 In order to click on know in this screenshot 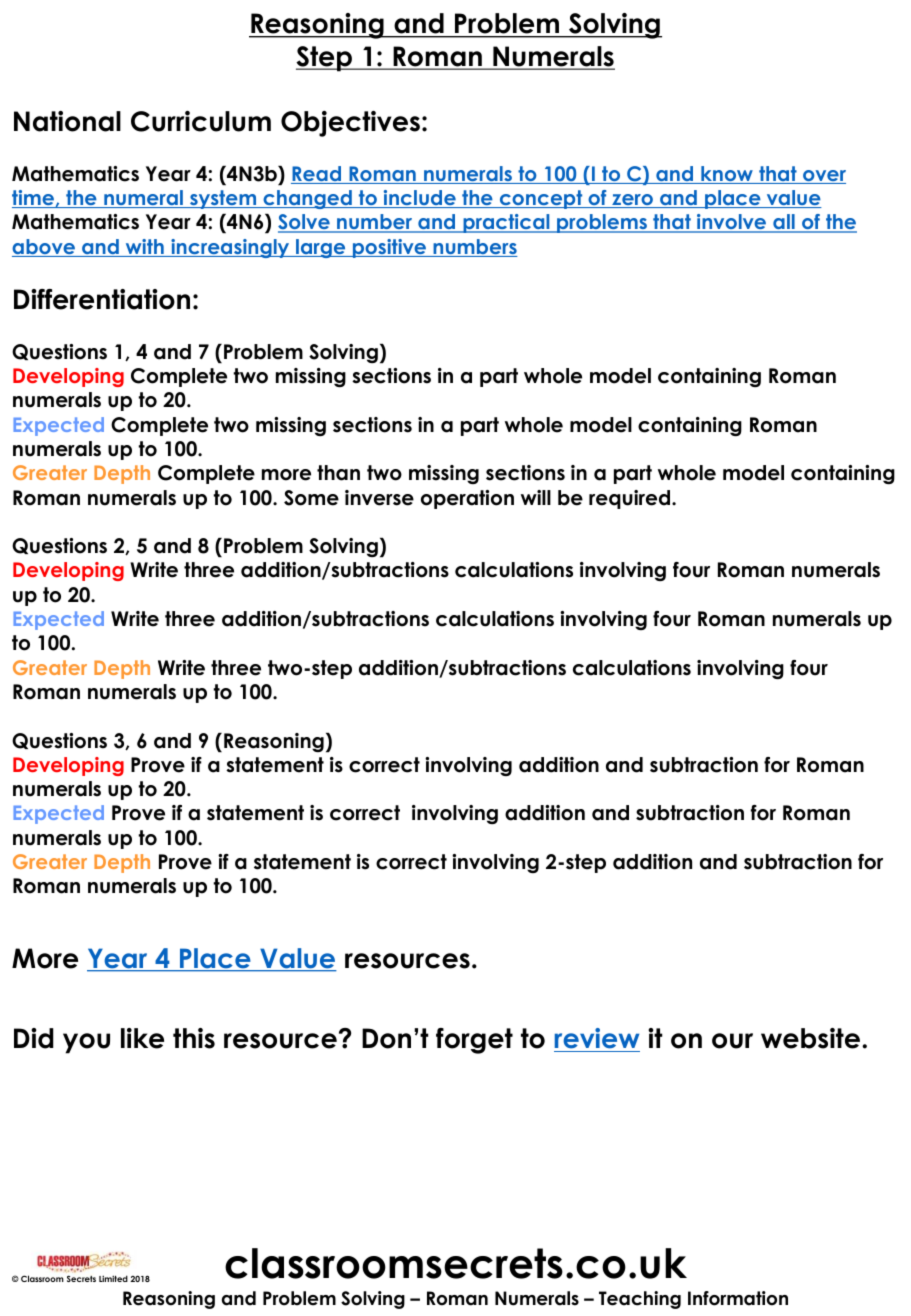, I will do `click(727, 175)`.
